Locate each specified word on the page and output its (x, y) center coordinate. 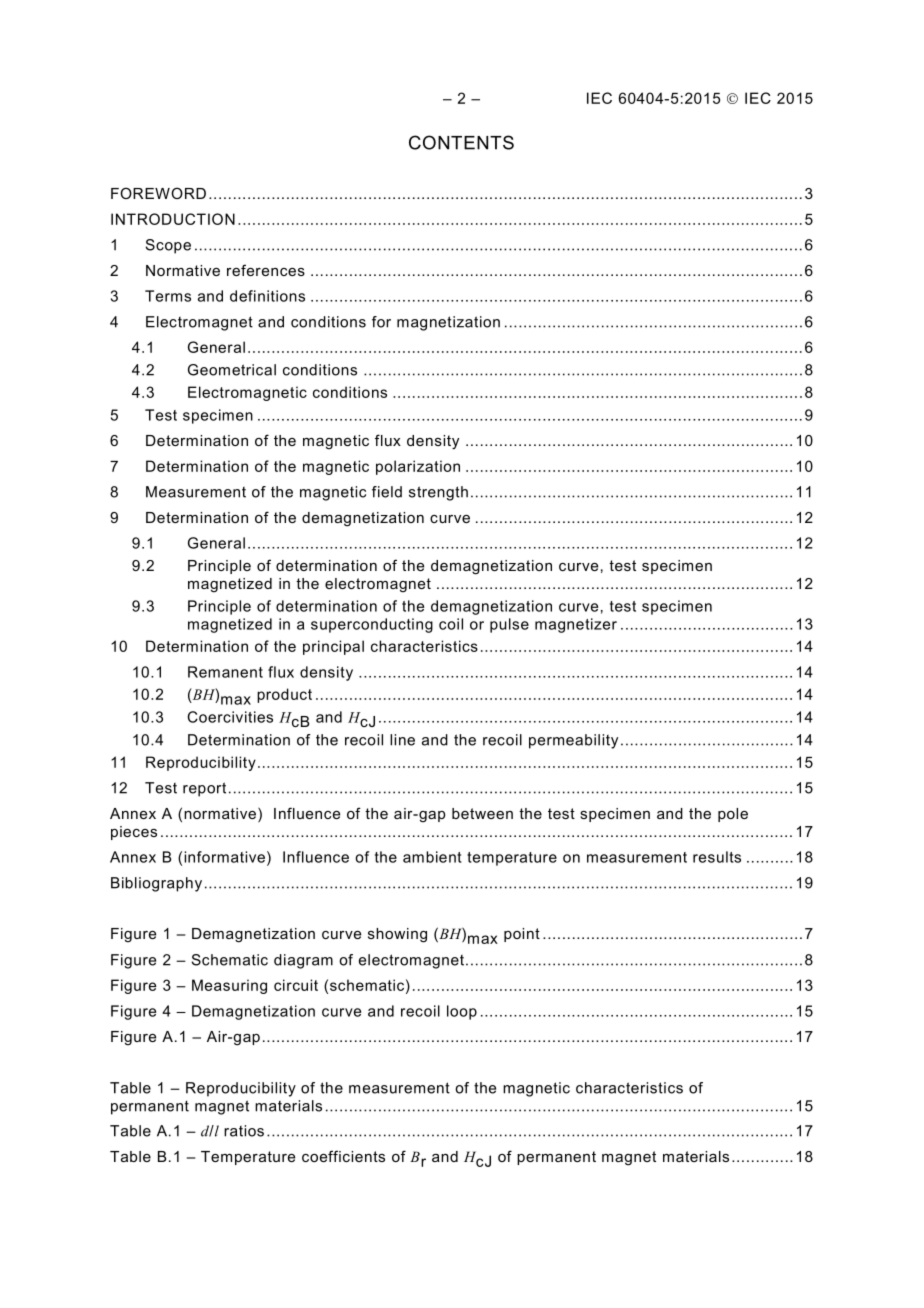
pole (733, 815)
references (266, 270)
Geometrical (232, 370)
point (522, 935)
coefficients (343, 1156)
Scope (168, 246)
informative (224, 857)
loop (462, 1012)
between (482, 813)
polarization (418, 467)
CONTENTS (461, 142)
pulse (509, 625)
